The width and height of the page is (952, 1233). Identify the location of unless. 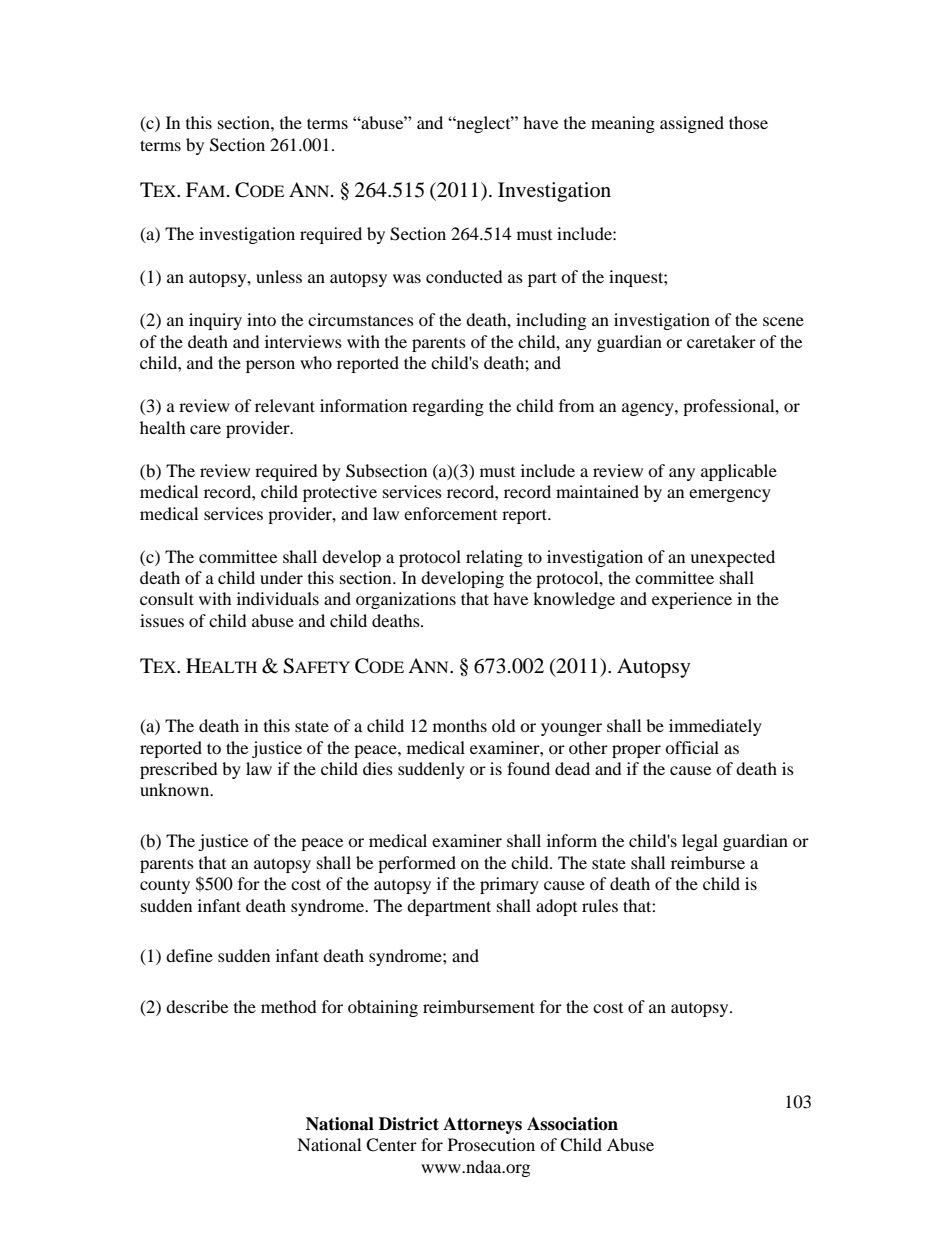
(279, 276).
